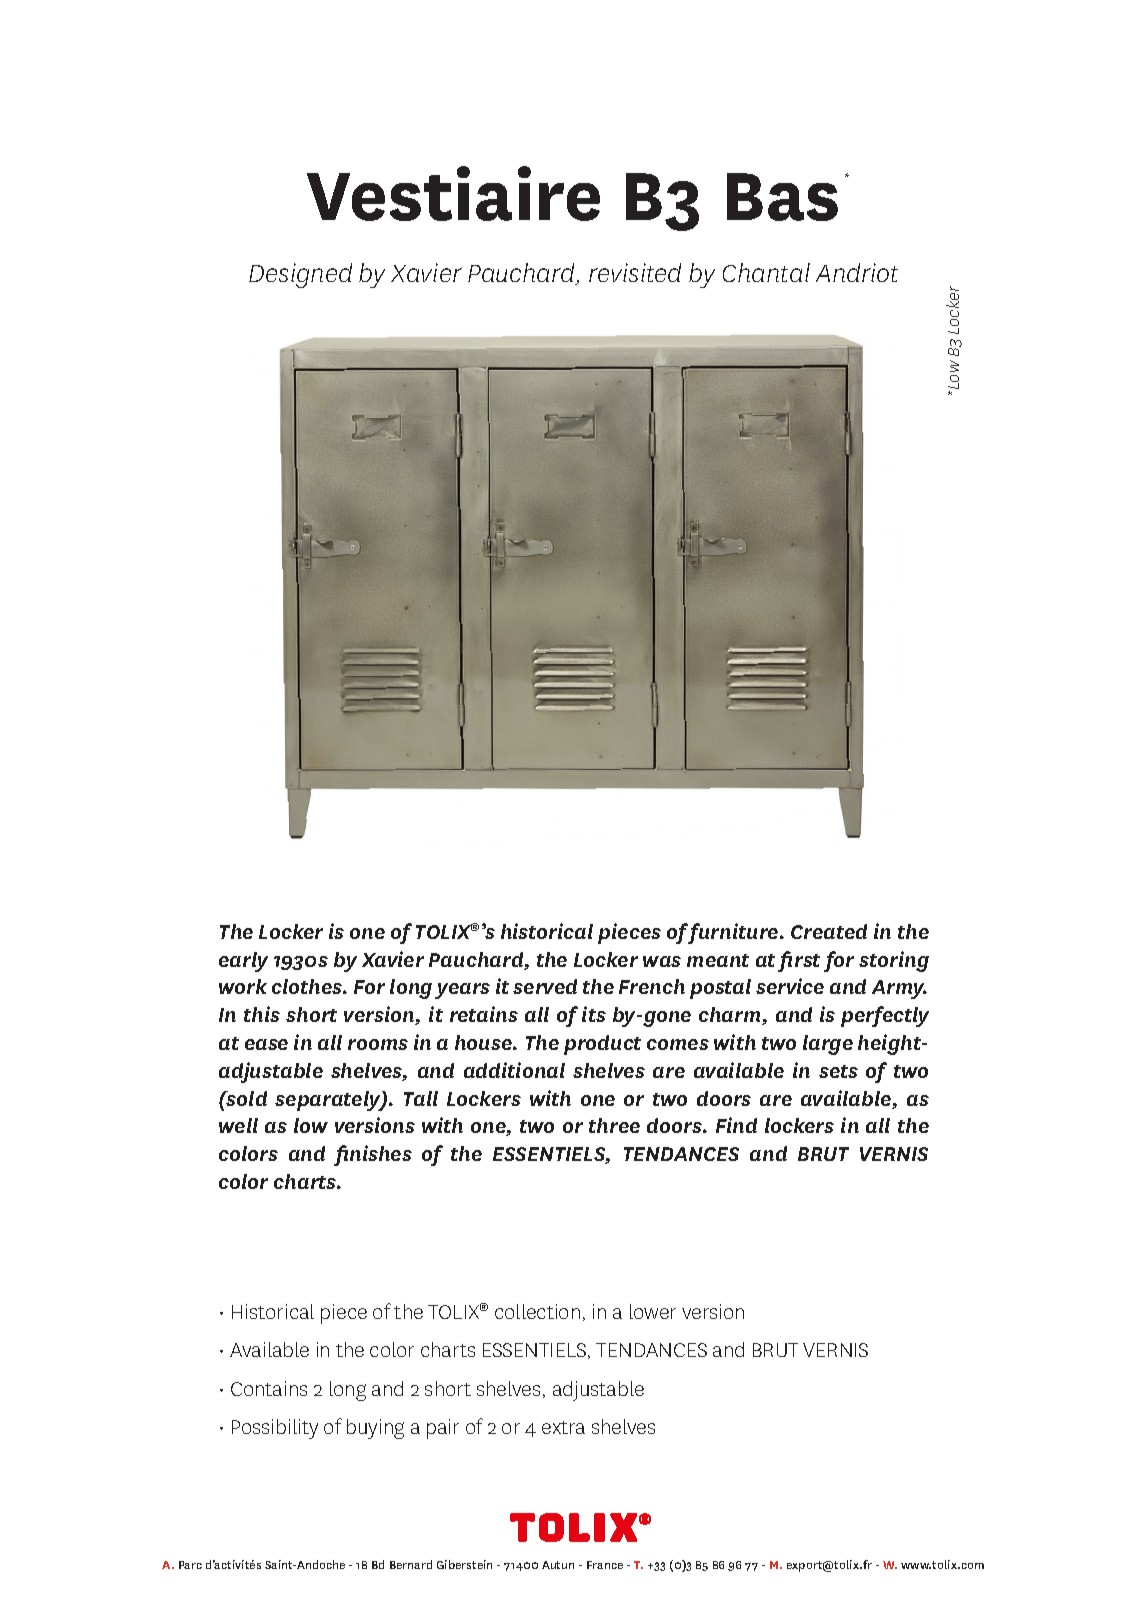  Describe the element at coordinates (829, 931) in the page. I see `Created` at that location.
